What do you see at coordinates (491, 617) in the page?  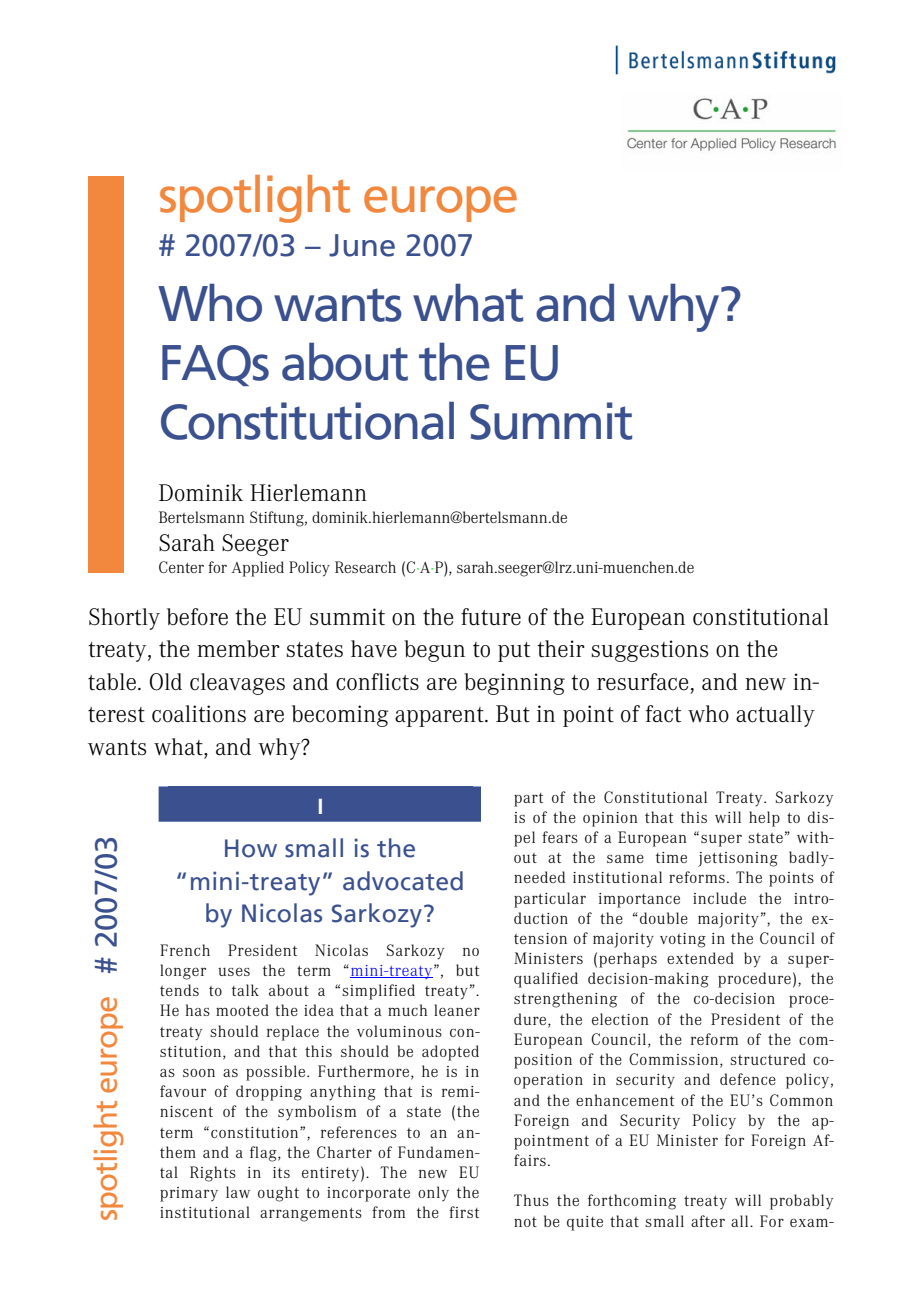 I see `future` at bounding box center [491, 617].
